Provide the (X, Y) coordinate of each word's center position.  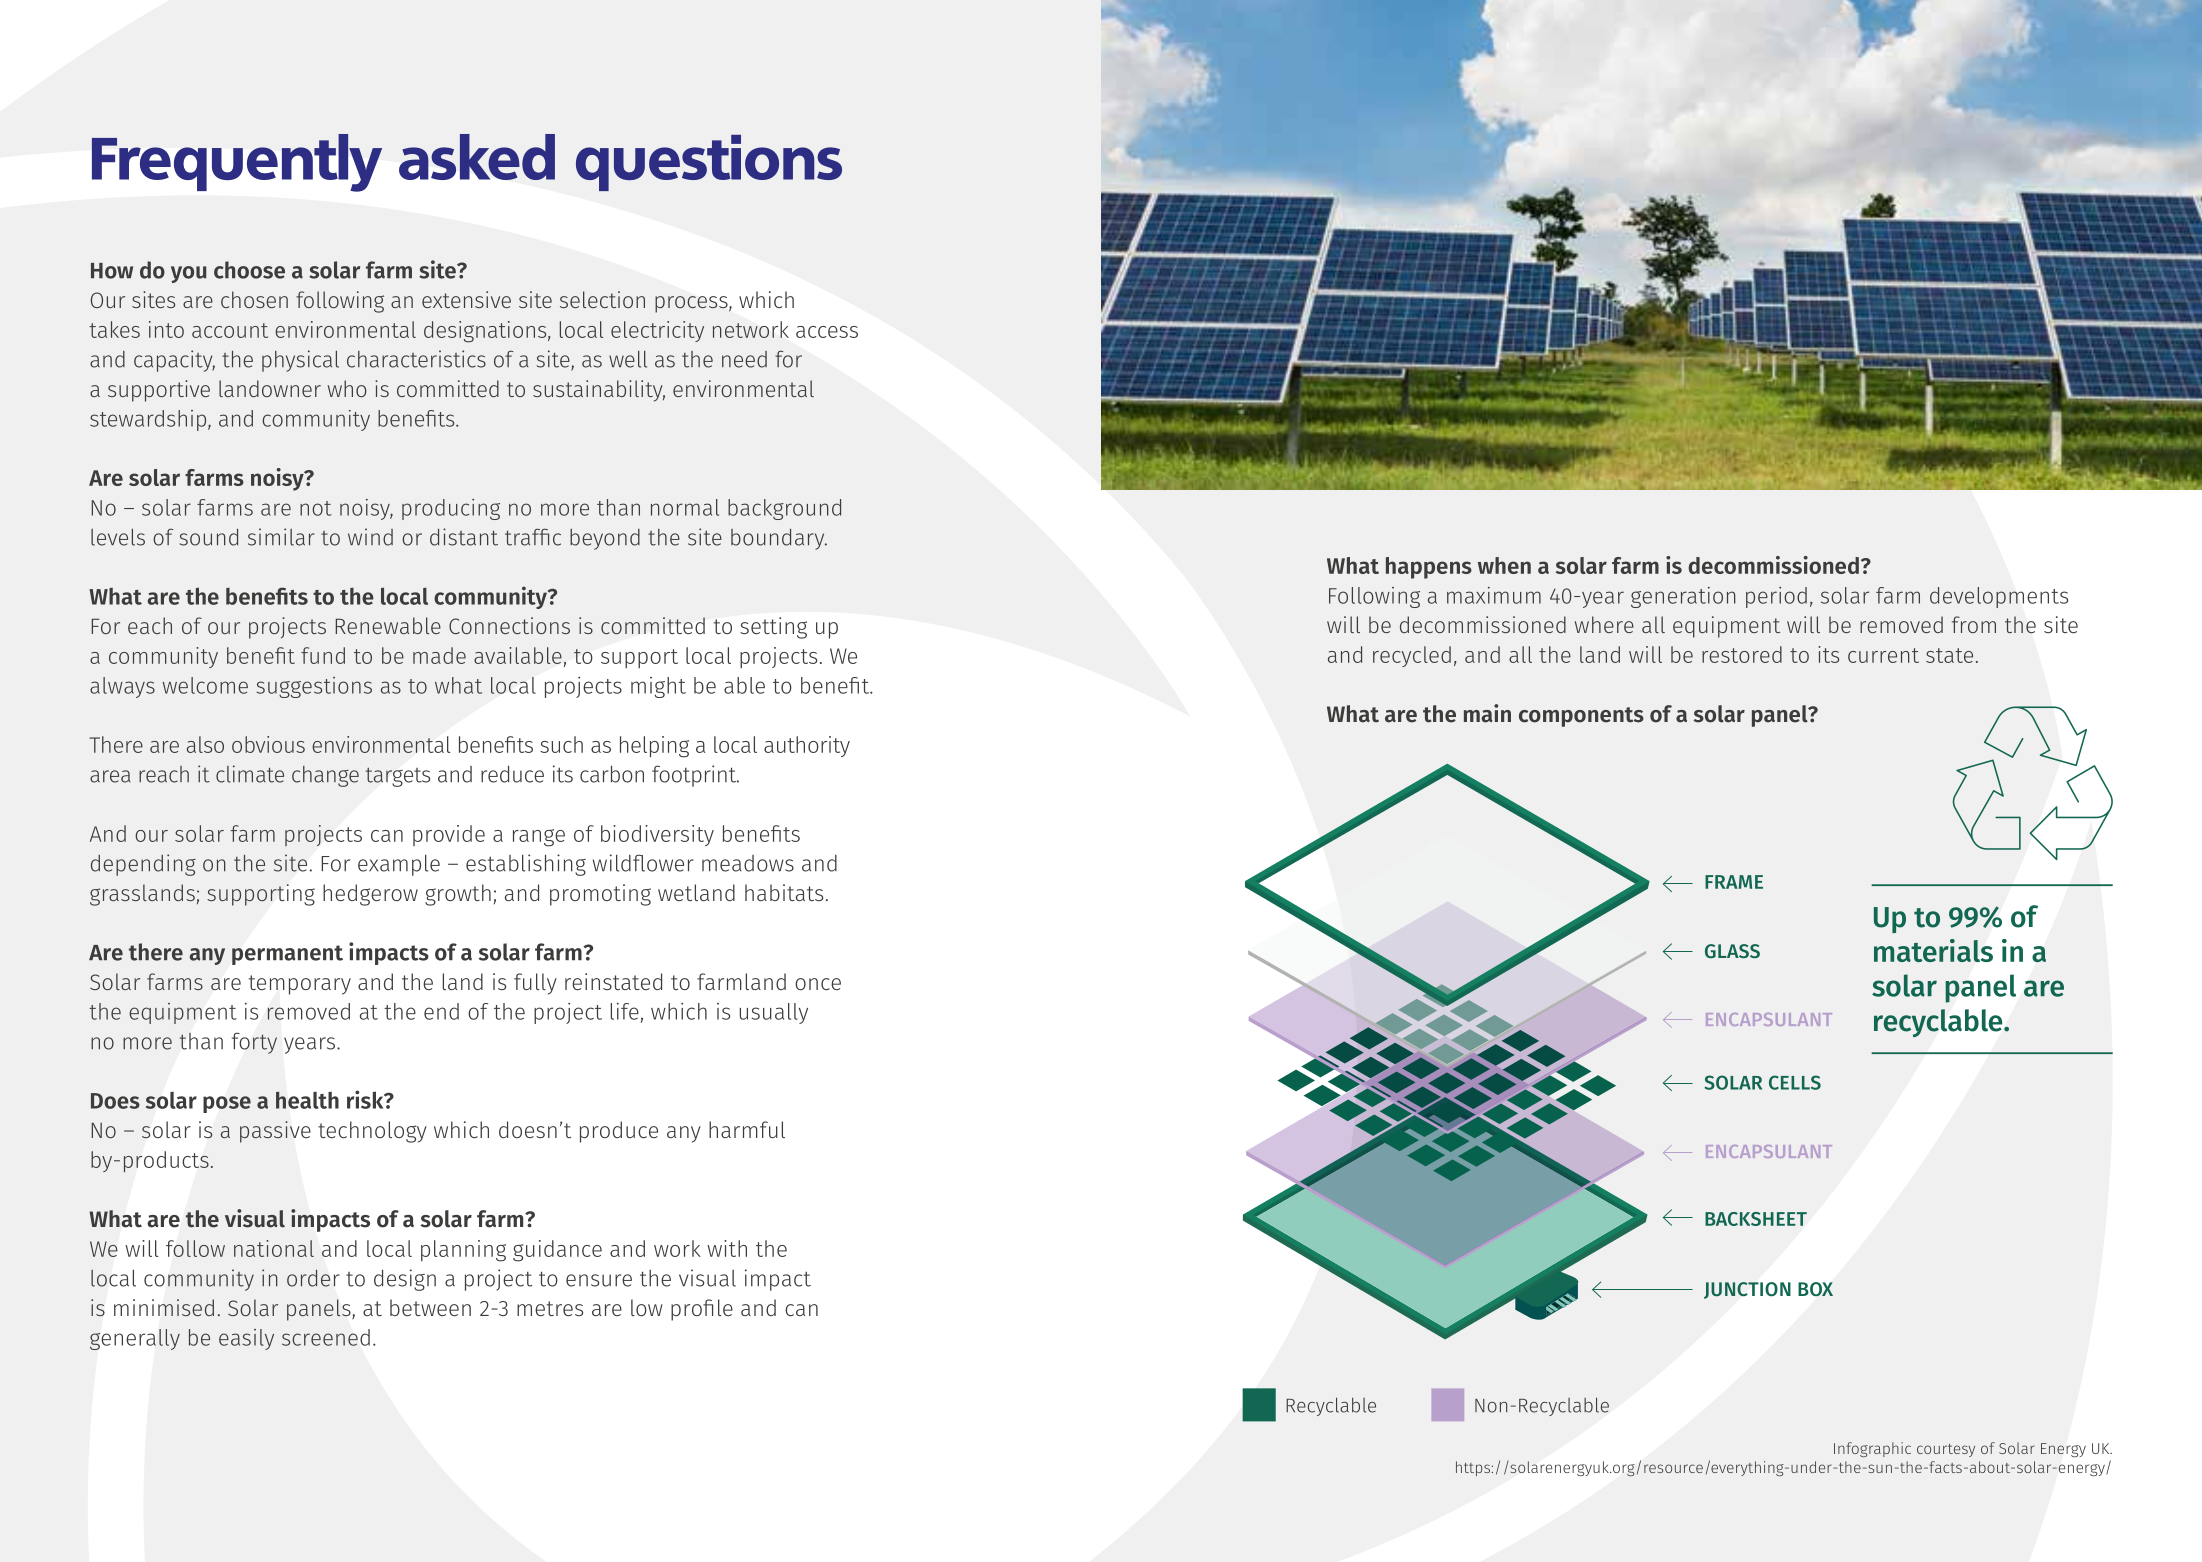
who (347, 388)
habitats (784, 892)
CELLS (1795, 1082)
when (1504, 565)
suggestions (314, 687)
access (827, 332)
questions (709, 163)
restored (1742, 654)
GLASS (1732, 951)
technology (372, 1132)
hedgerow (370, 895)
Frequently (237, 163)
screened (326, 1337)
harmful (747, 1129)
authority (807, 746)
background (784, 509)
